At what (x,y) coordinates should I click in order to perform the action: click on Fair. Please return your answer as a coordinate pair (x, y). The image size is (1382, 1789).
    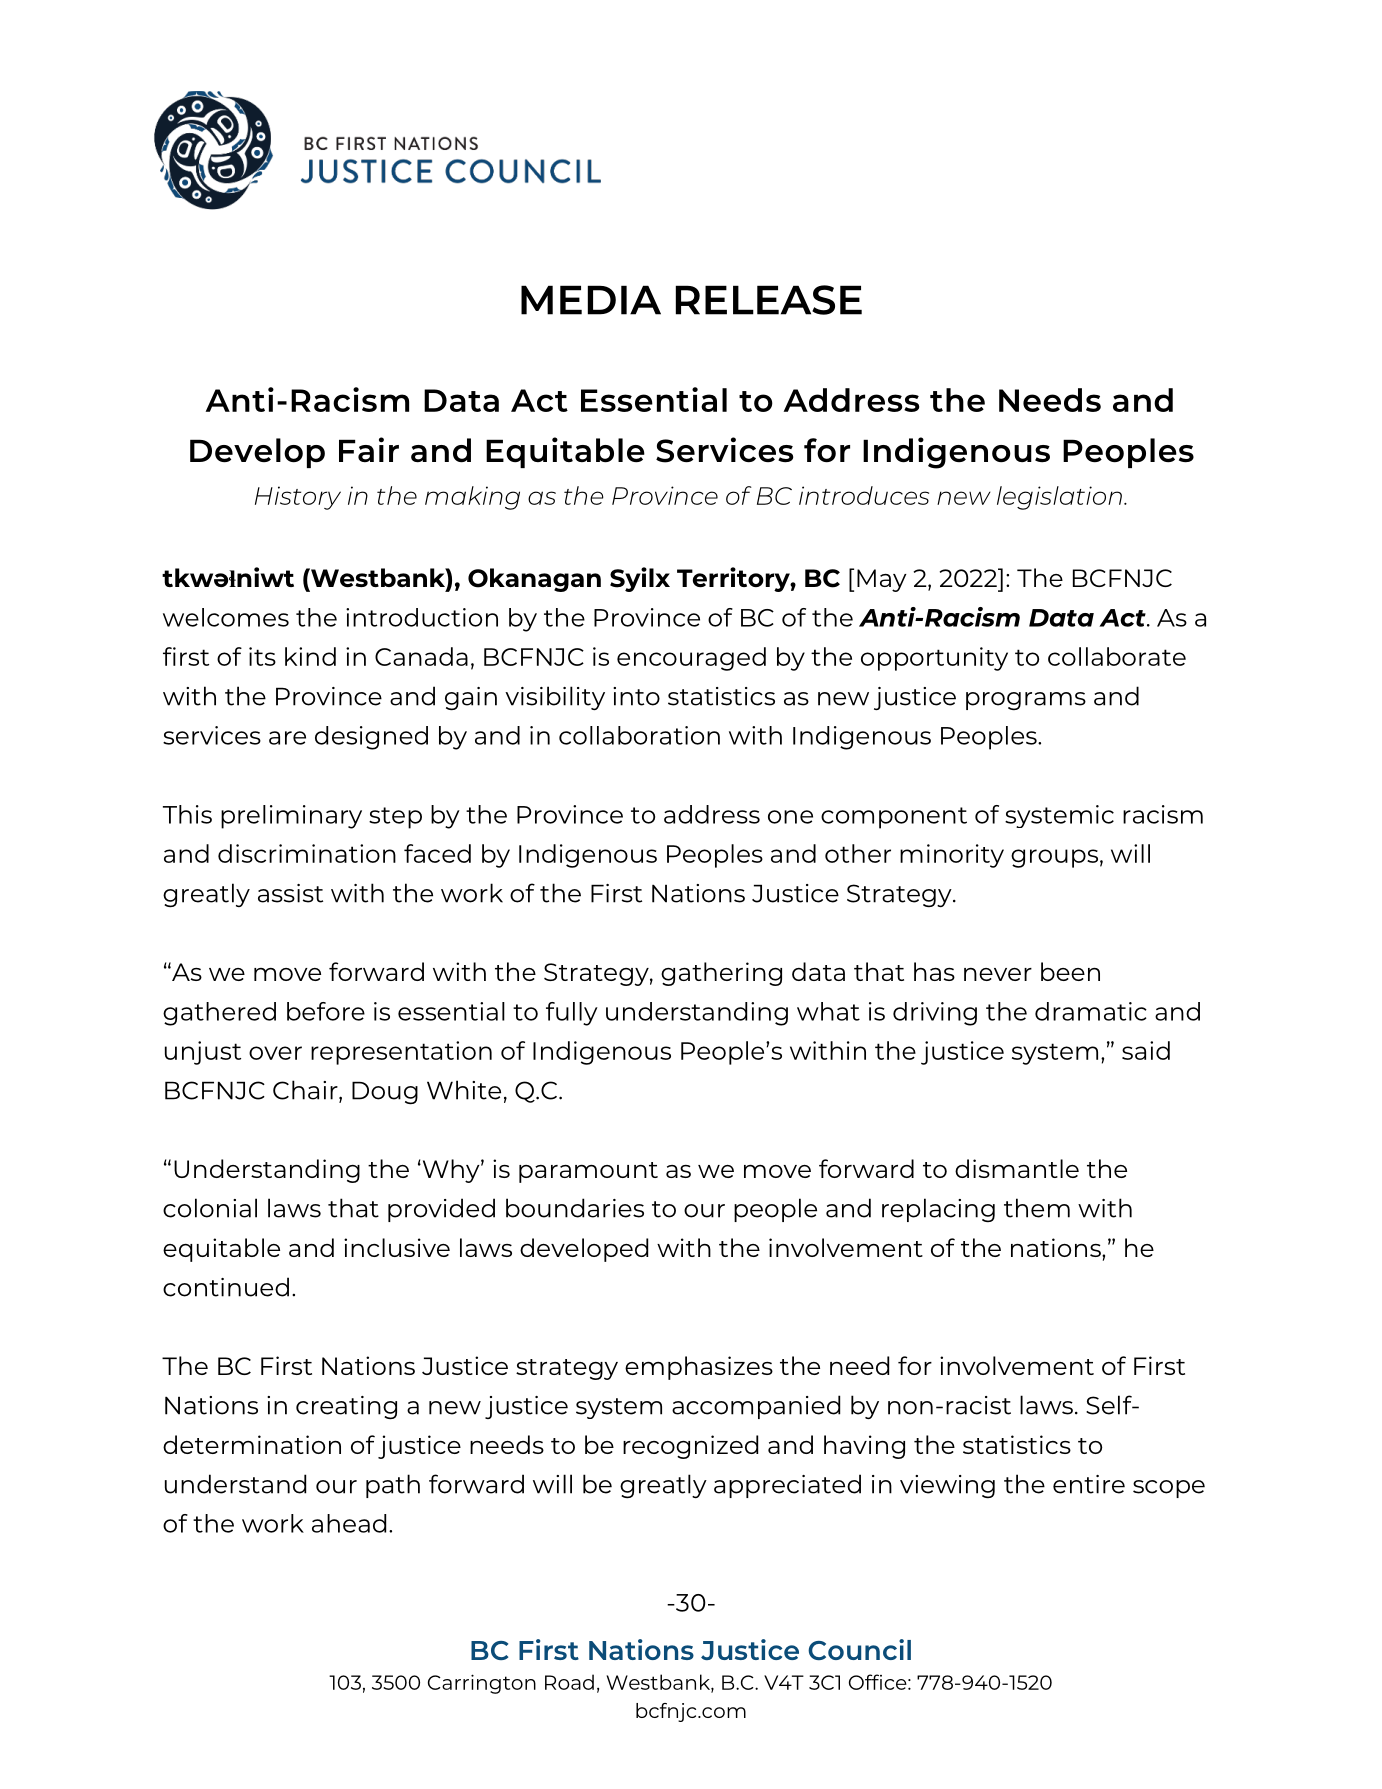
    Looking at the image, I should click on (369, 449).
